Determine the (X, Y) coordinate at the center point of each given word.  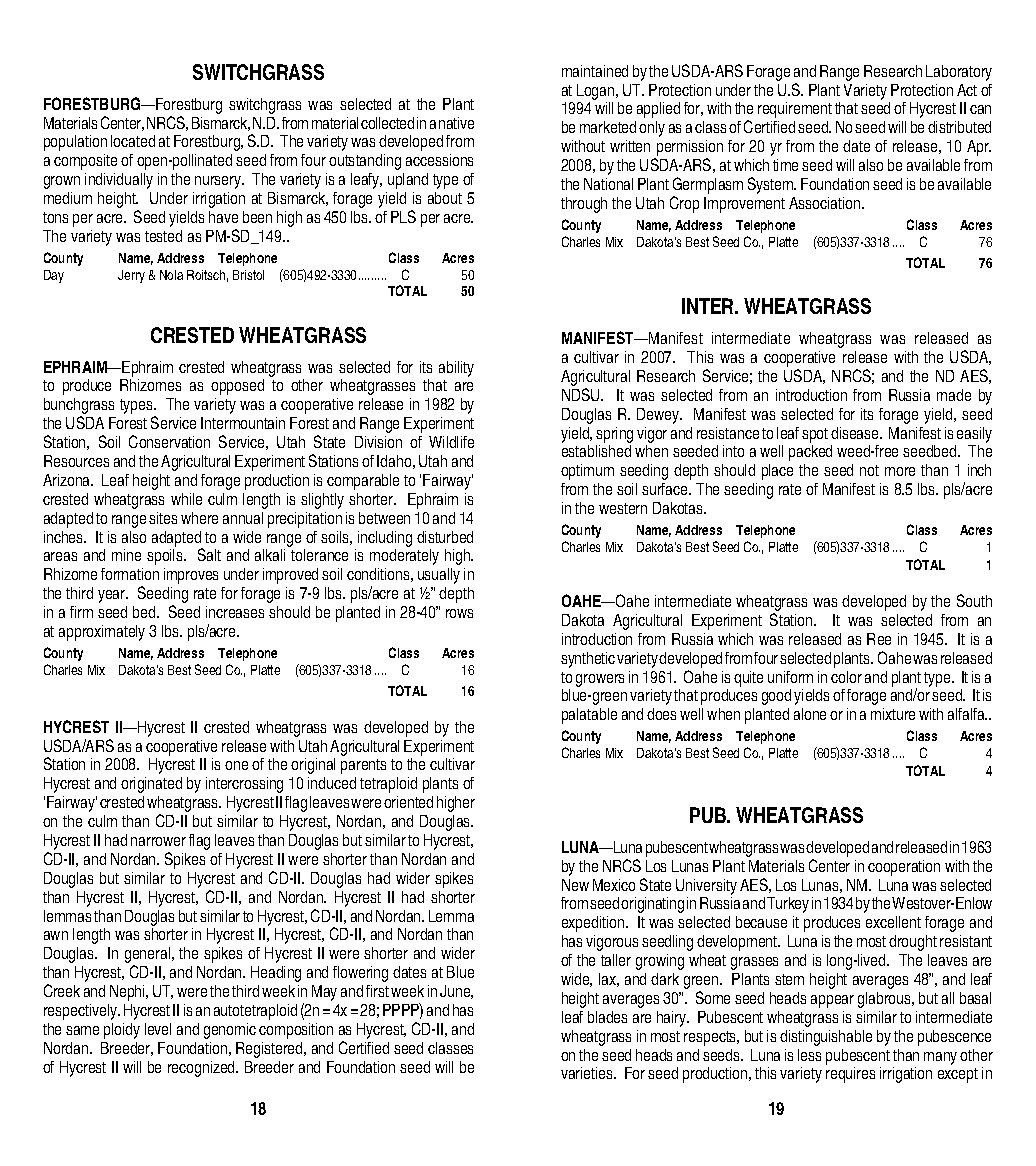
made (954, 395)
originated (151, 785)
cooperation (904, 868)
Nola (171, 275)
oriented (408, 802)
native (456, 123)
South (974, 600)
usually (439, 576)
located (133, 141)
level (158, 1029)
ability (456, 369)
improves (191, 576)
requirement (795, 110)
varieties (588, 1073)
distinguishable (826, 1038)
